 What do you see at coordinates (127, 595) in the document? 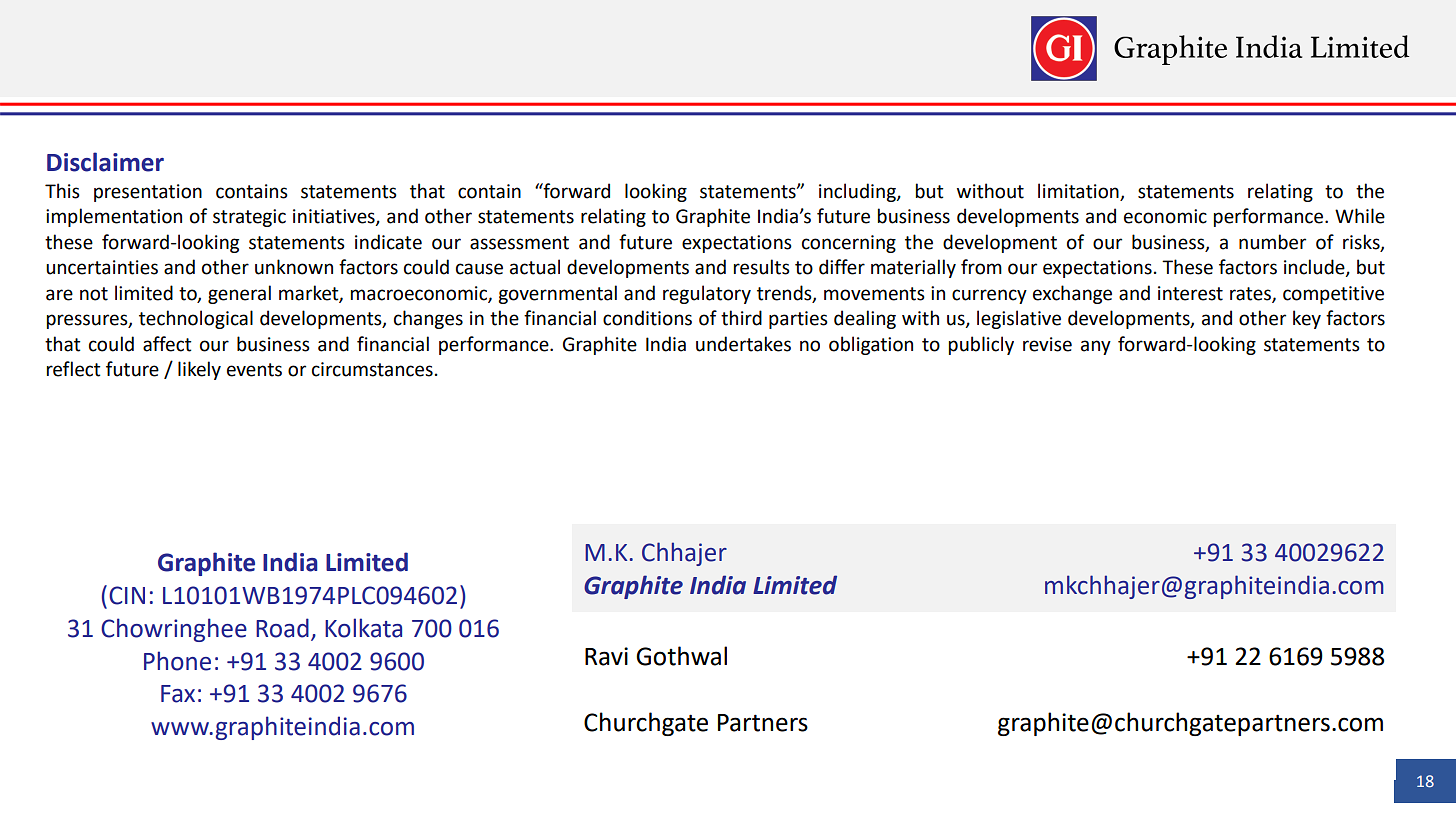
I see `CIN` at bounding box center [127, 595].
